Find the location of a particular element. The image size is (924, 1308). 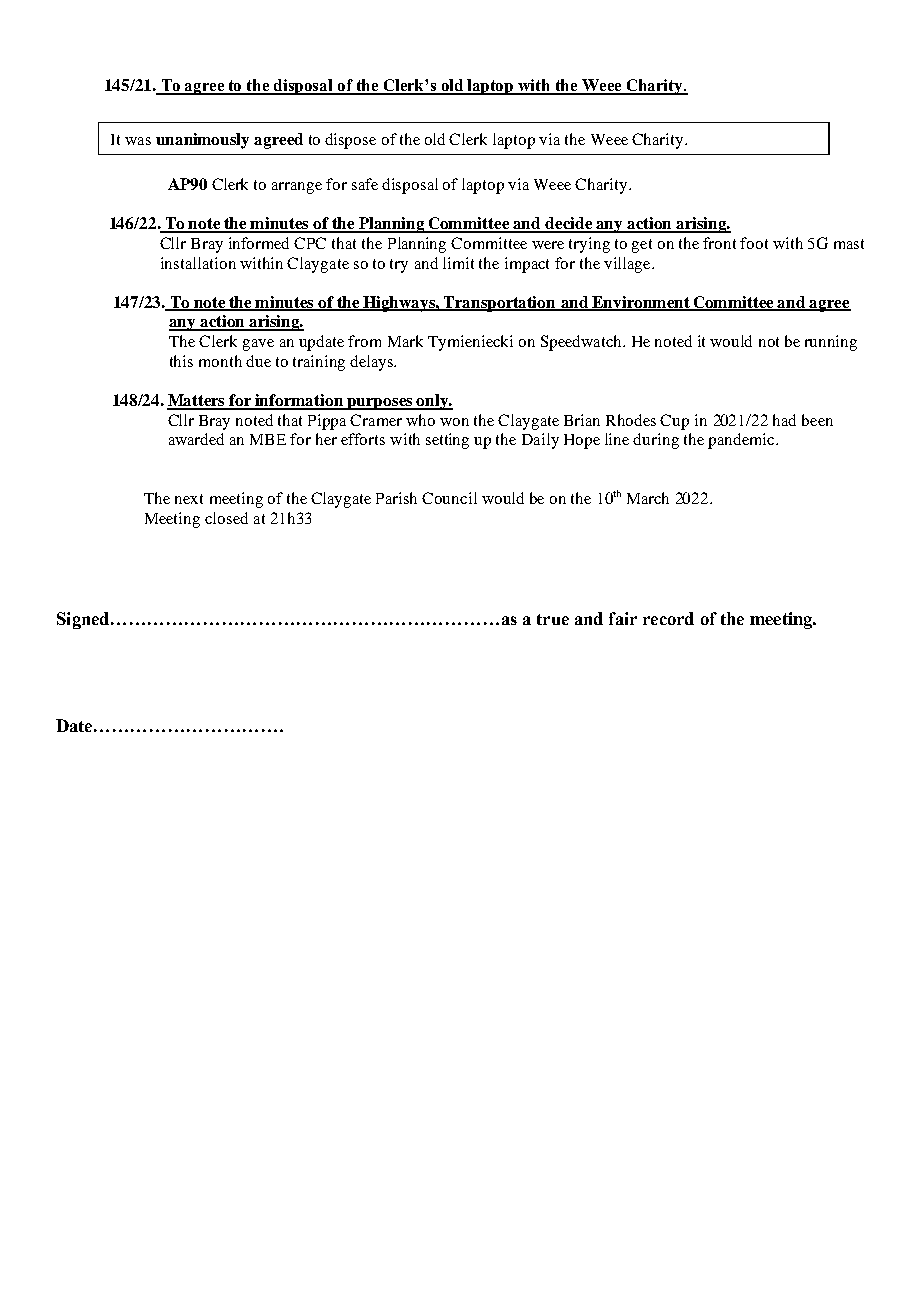

dispose is located at coordinates (350, 141).
